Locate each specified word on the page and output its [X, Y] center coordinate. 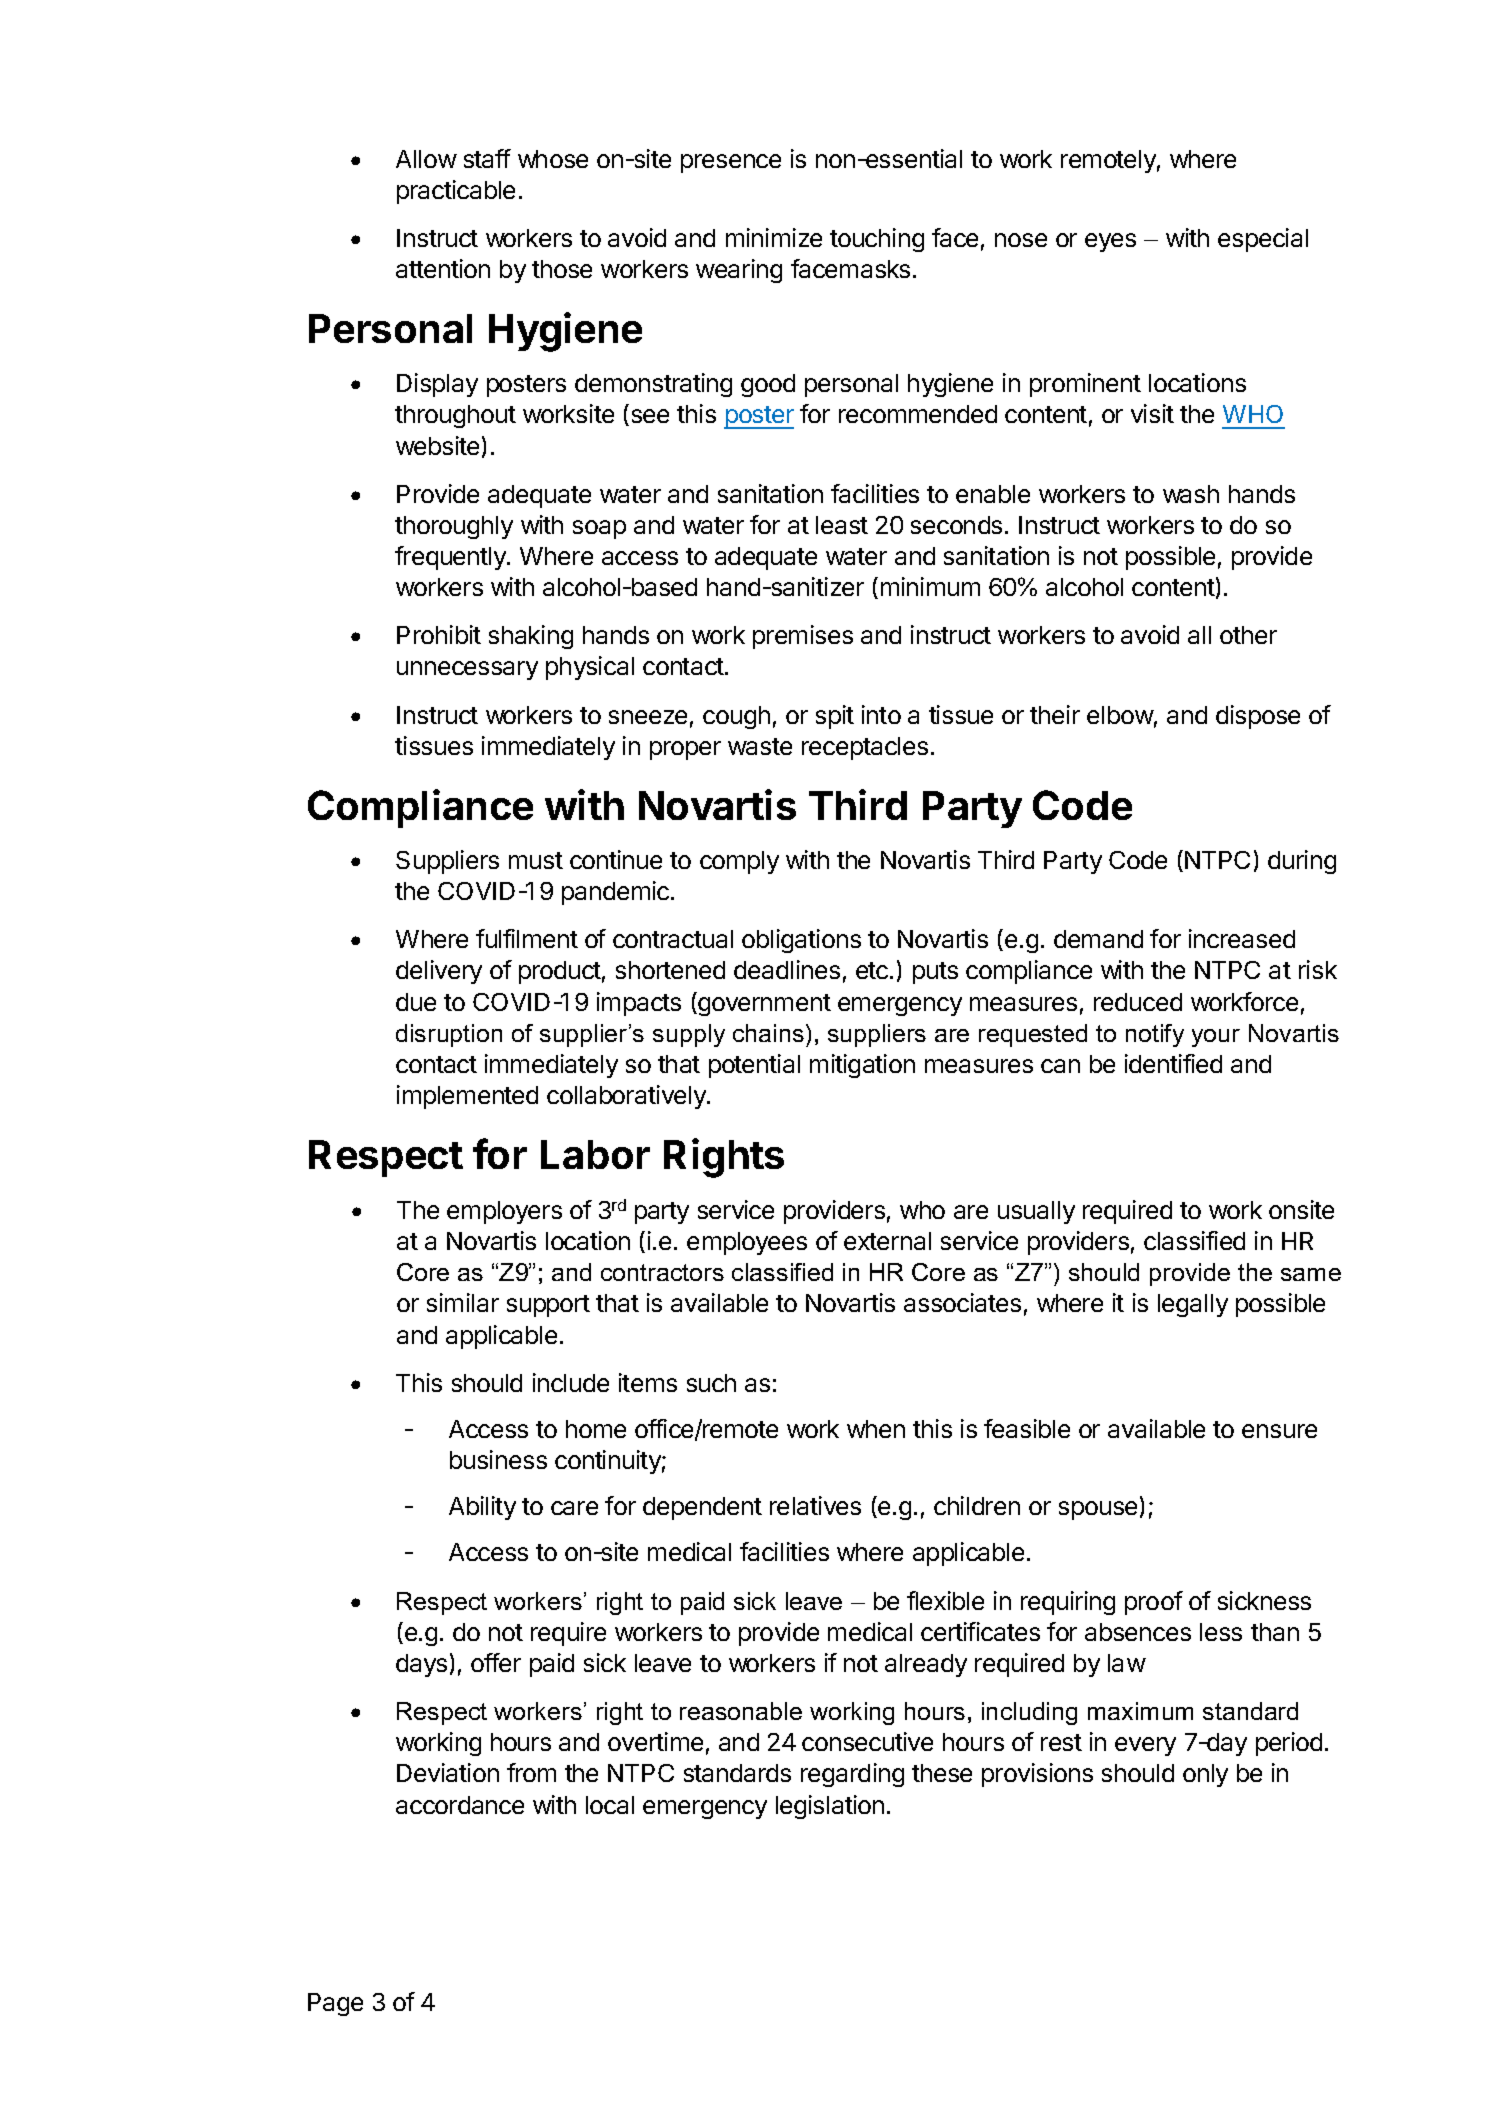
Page [335, 2004]
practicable [456, 192]
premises [803, 637]
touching [877, 240]
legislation [830, 1807]
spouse [1098, 1510]
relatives [815, 1505]
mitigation [862, 1066]
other [1248, 635]
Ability [482, 1508]
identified [1173, 1063]
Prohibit [439, 634]
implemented [467, 1097]
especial [1263, 240]
